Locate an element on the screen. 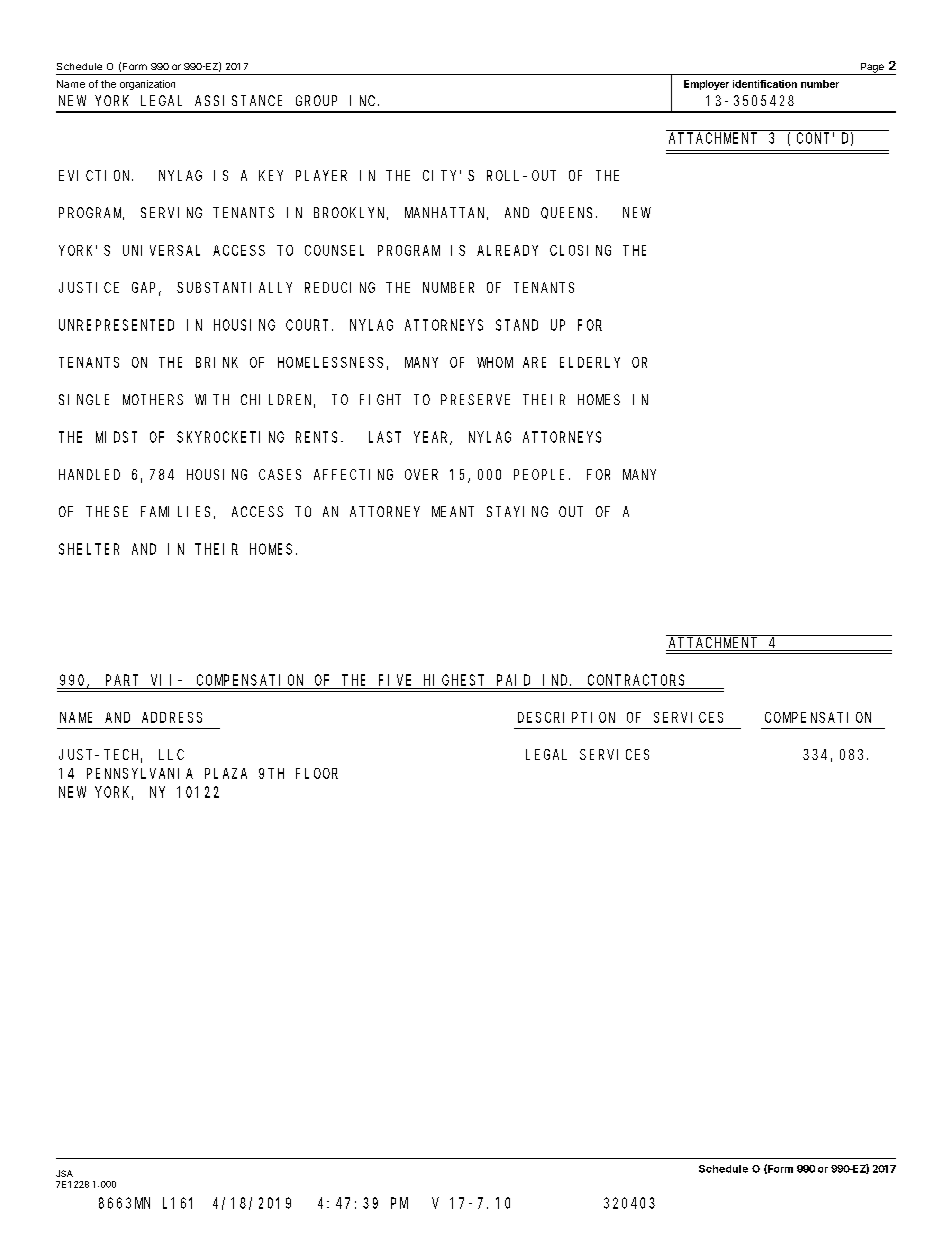 The width and height of the screenshot is (952, 1233). PENNSYLVANIA is located at coordinates (140, 773).
